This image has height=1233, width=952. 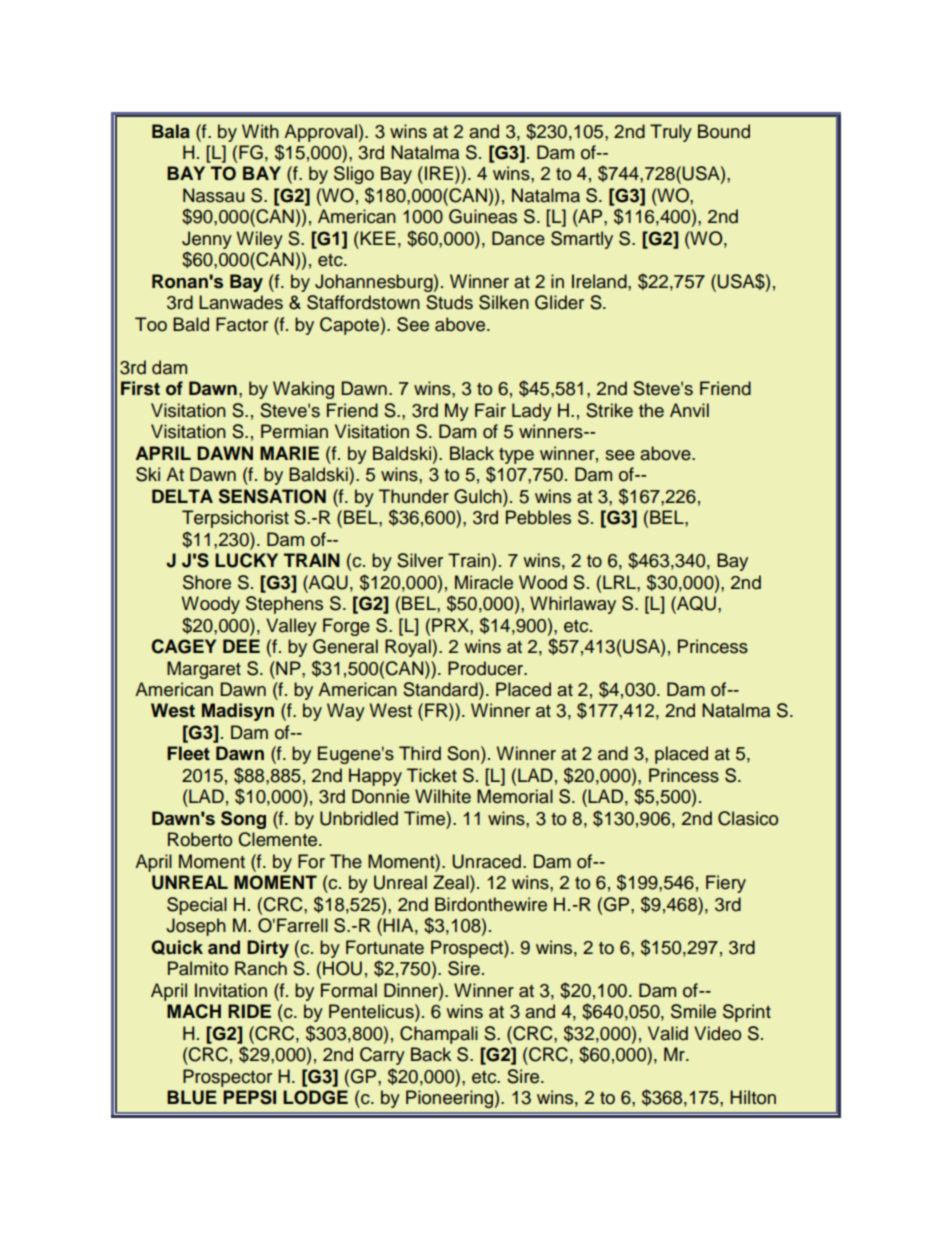 What do you see at coordinates (472, 453) in the image?
I see `Black` at bounding box center [472, 453].
